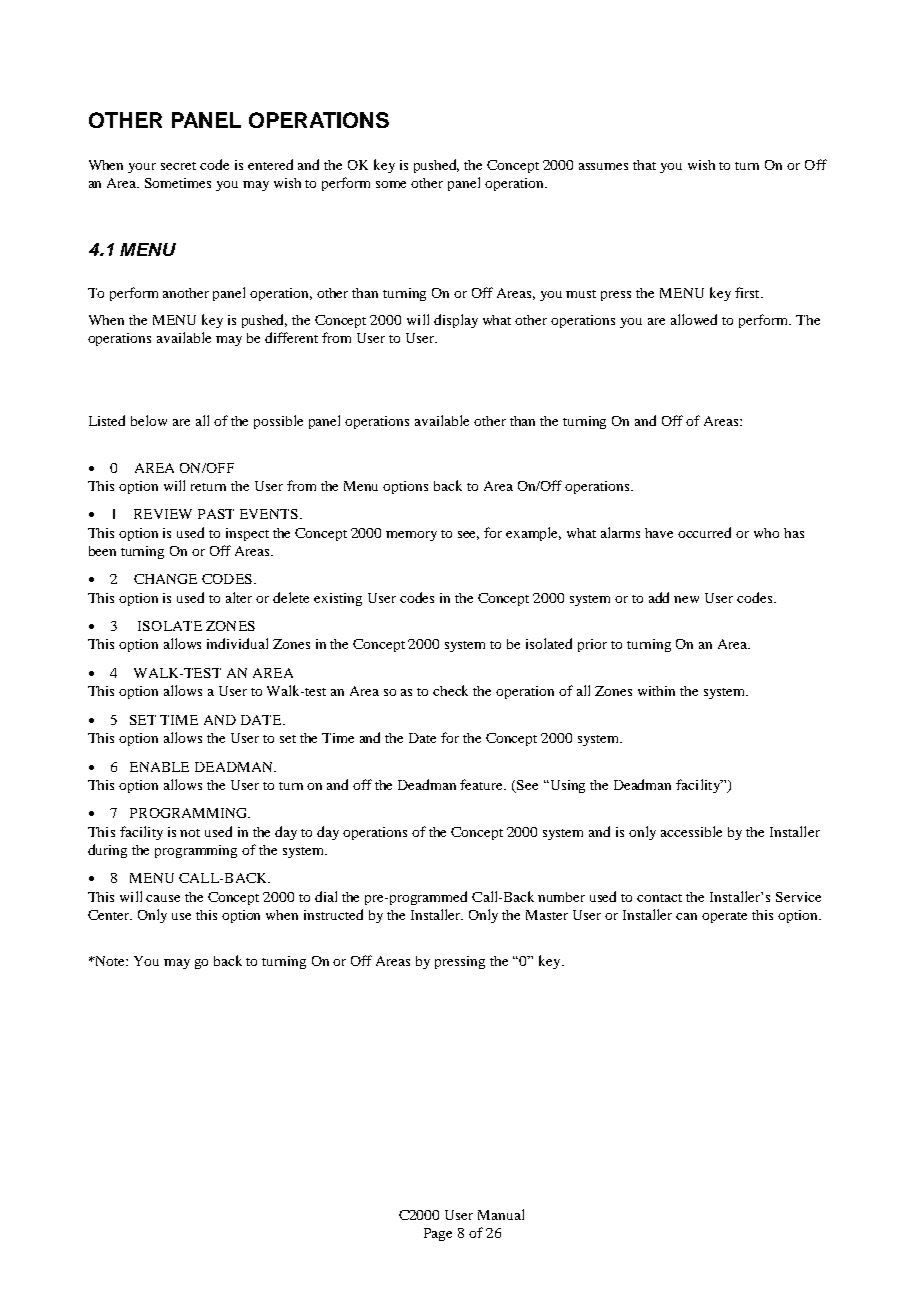  Describe the element at coordinates (178, 166) in the image. I see `secret` at that location.
